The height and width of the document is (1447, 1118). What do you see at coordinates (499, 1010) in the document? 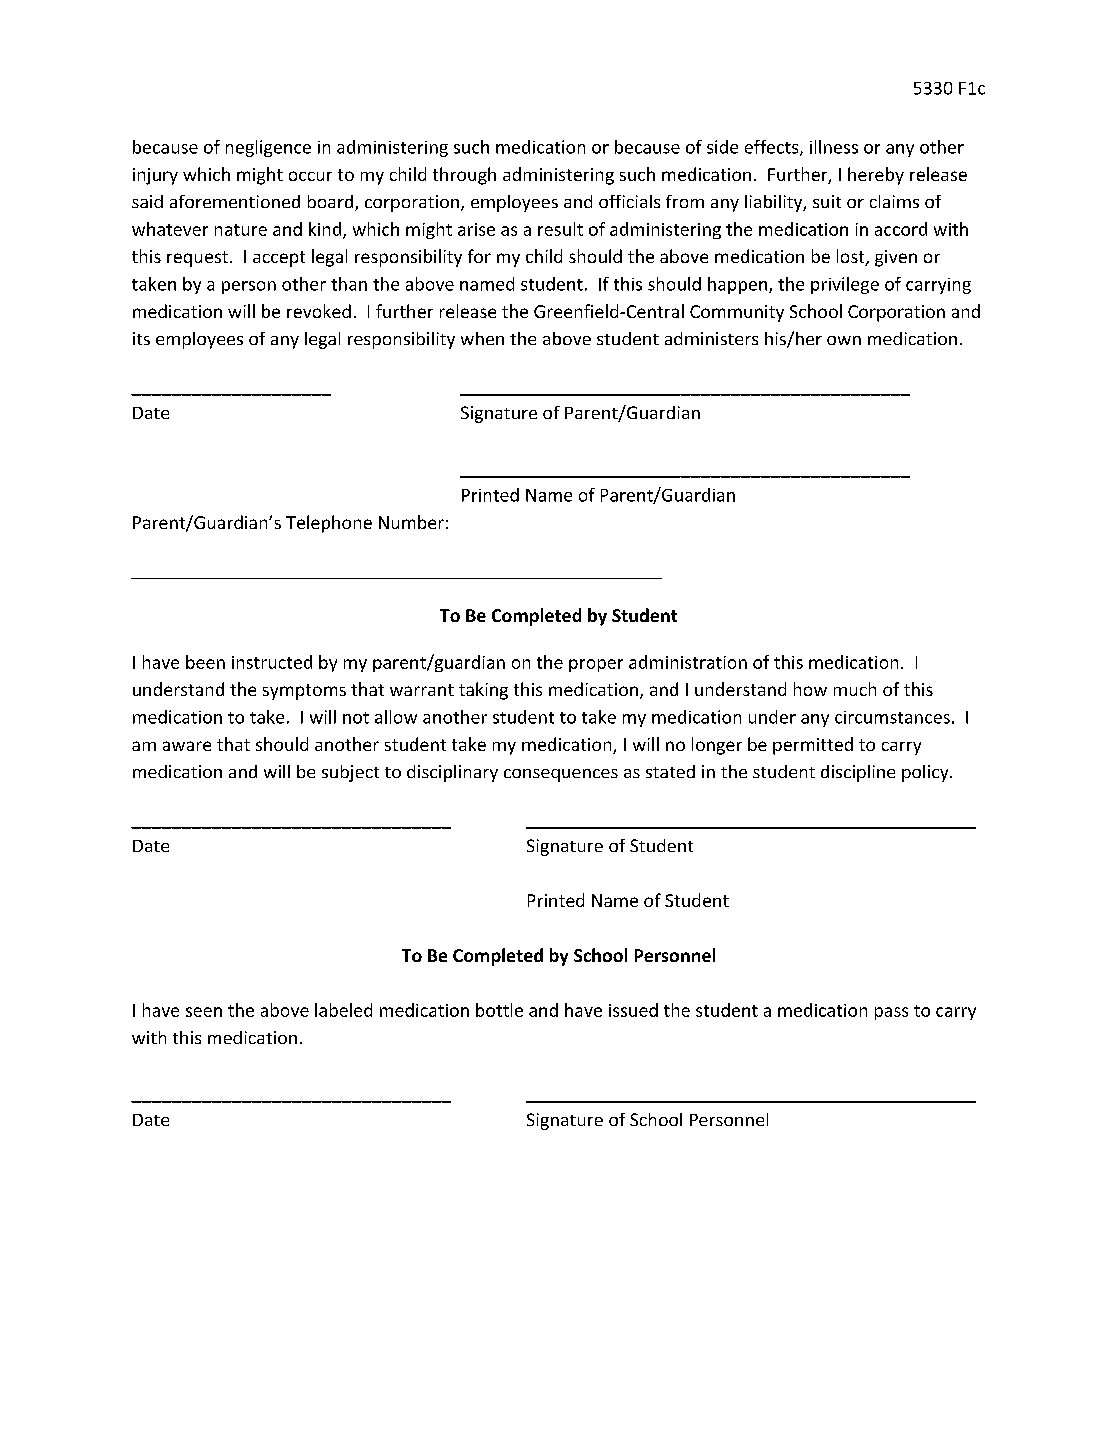
I see `bottle` at bounding box center [499, 1010].
